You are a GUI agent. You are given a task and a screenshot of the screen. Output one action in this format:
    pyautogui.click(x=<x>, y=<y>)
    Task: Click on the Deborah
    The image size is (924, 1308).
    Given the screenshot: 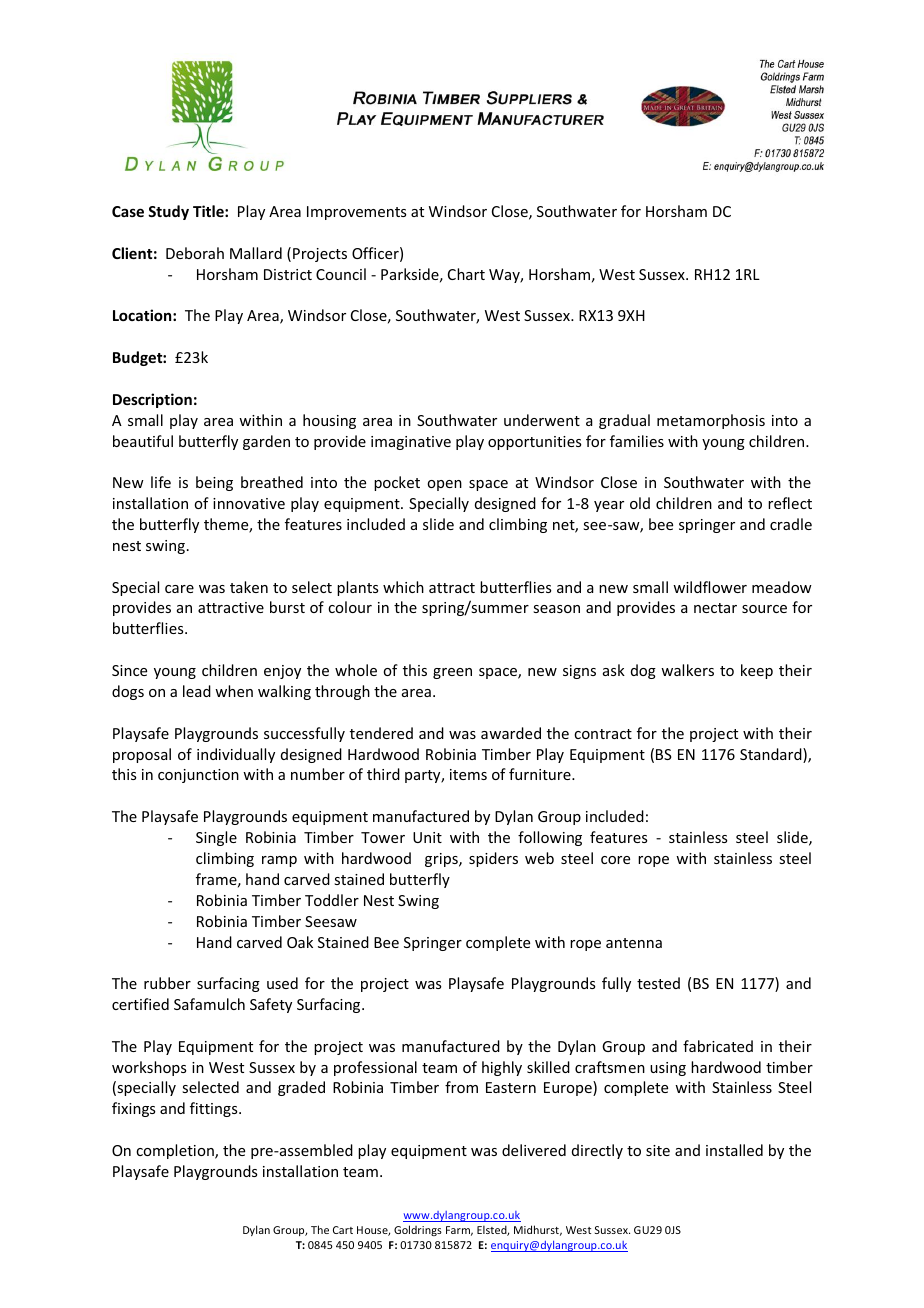 What is the action you would take?
    pyautogui.click(x=195, y=253)
